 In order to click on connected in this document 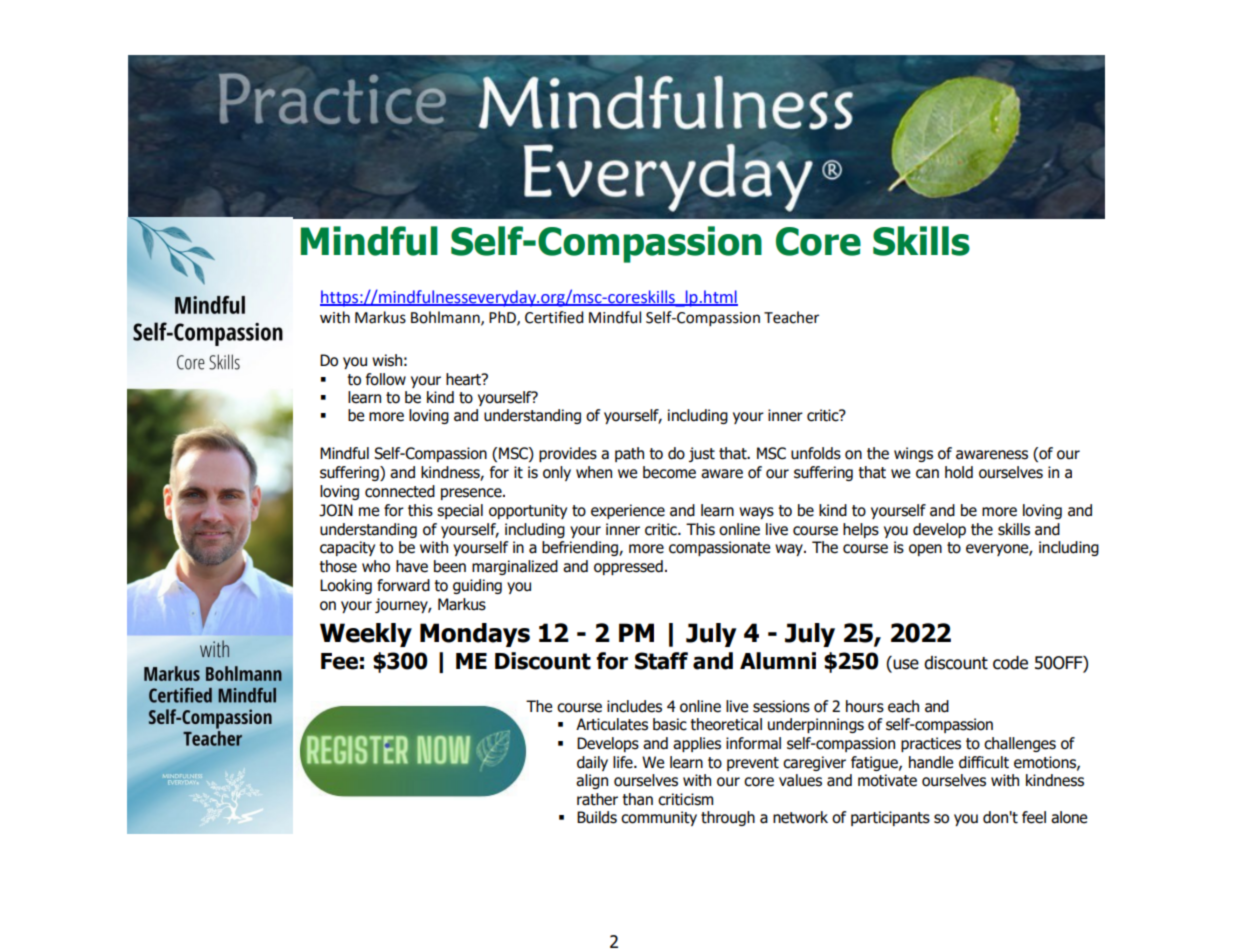, I will do `click(400, 491)`.
